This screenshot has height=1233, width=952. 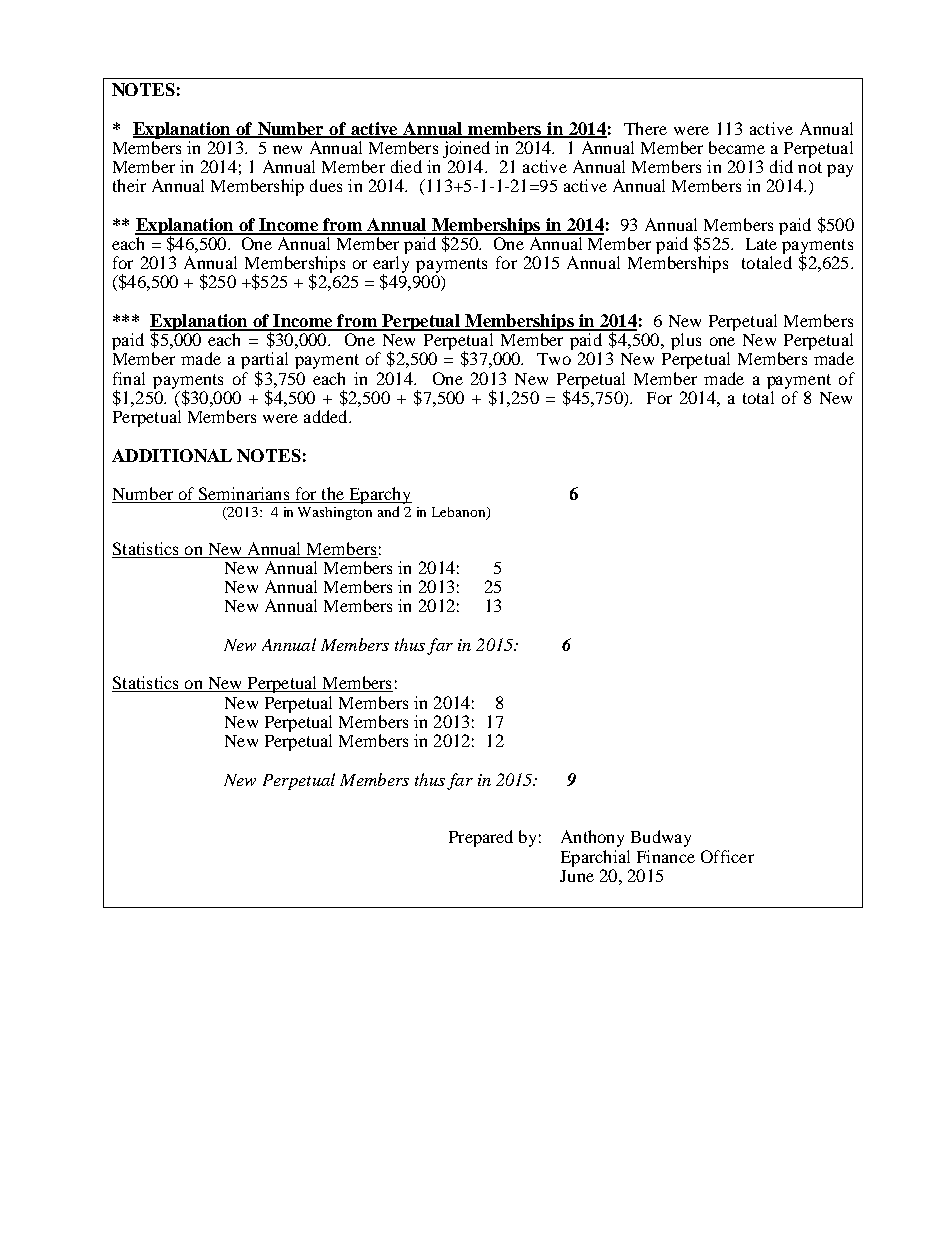 I want to click on Officer, so click(x=727, y=856).
